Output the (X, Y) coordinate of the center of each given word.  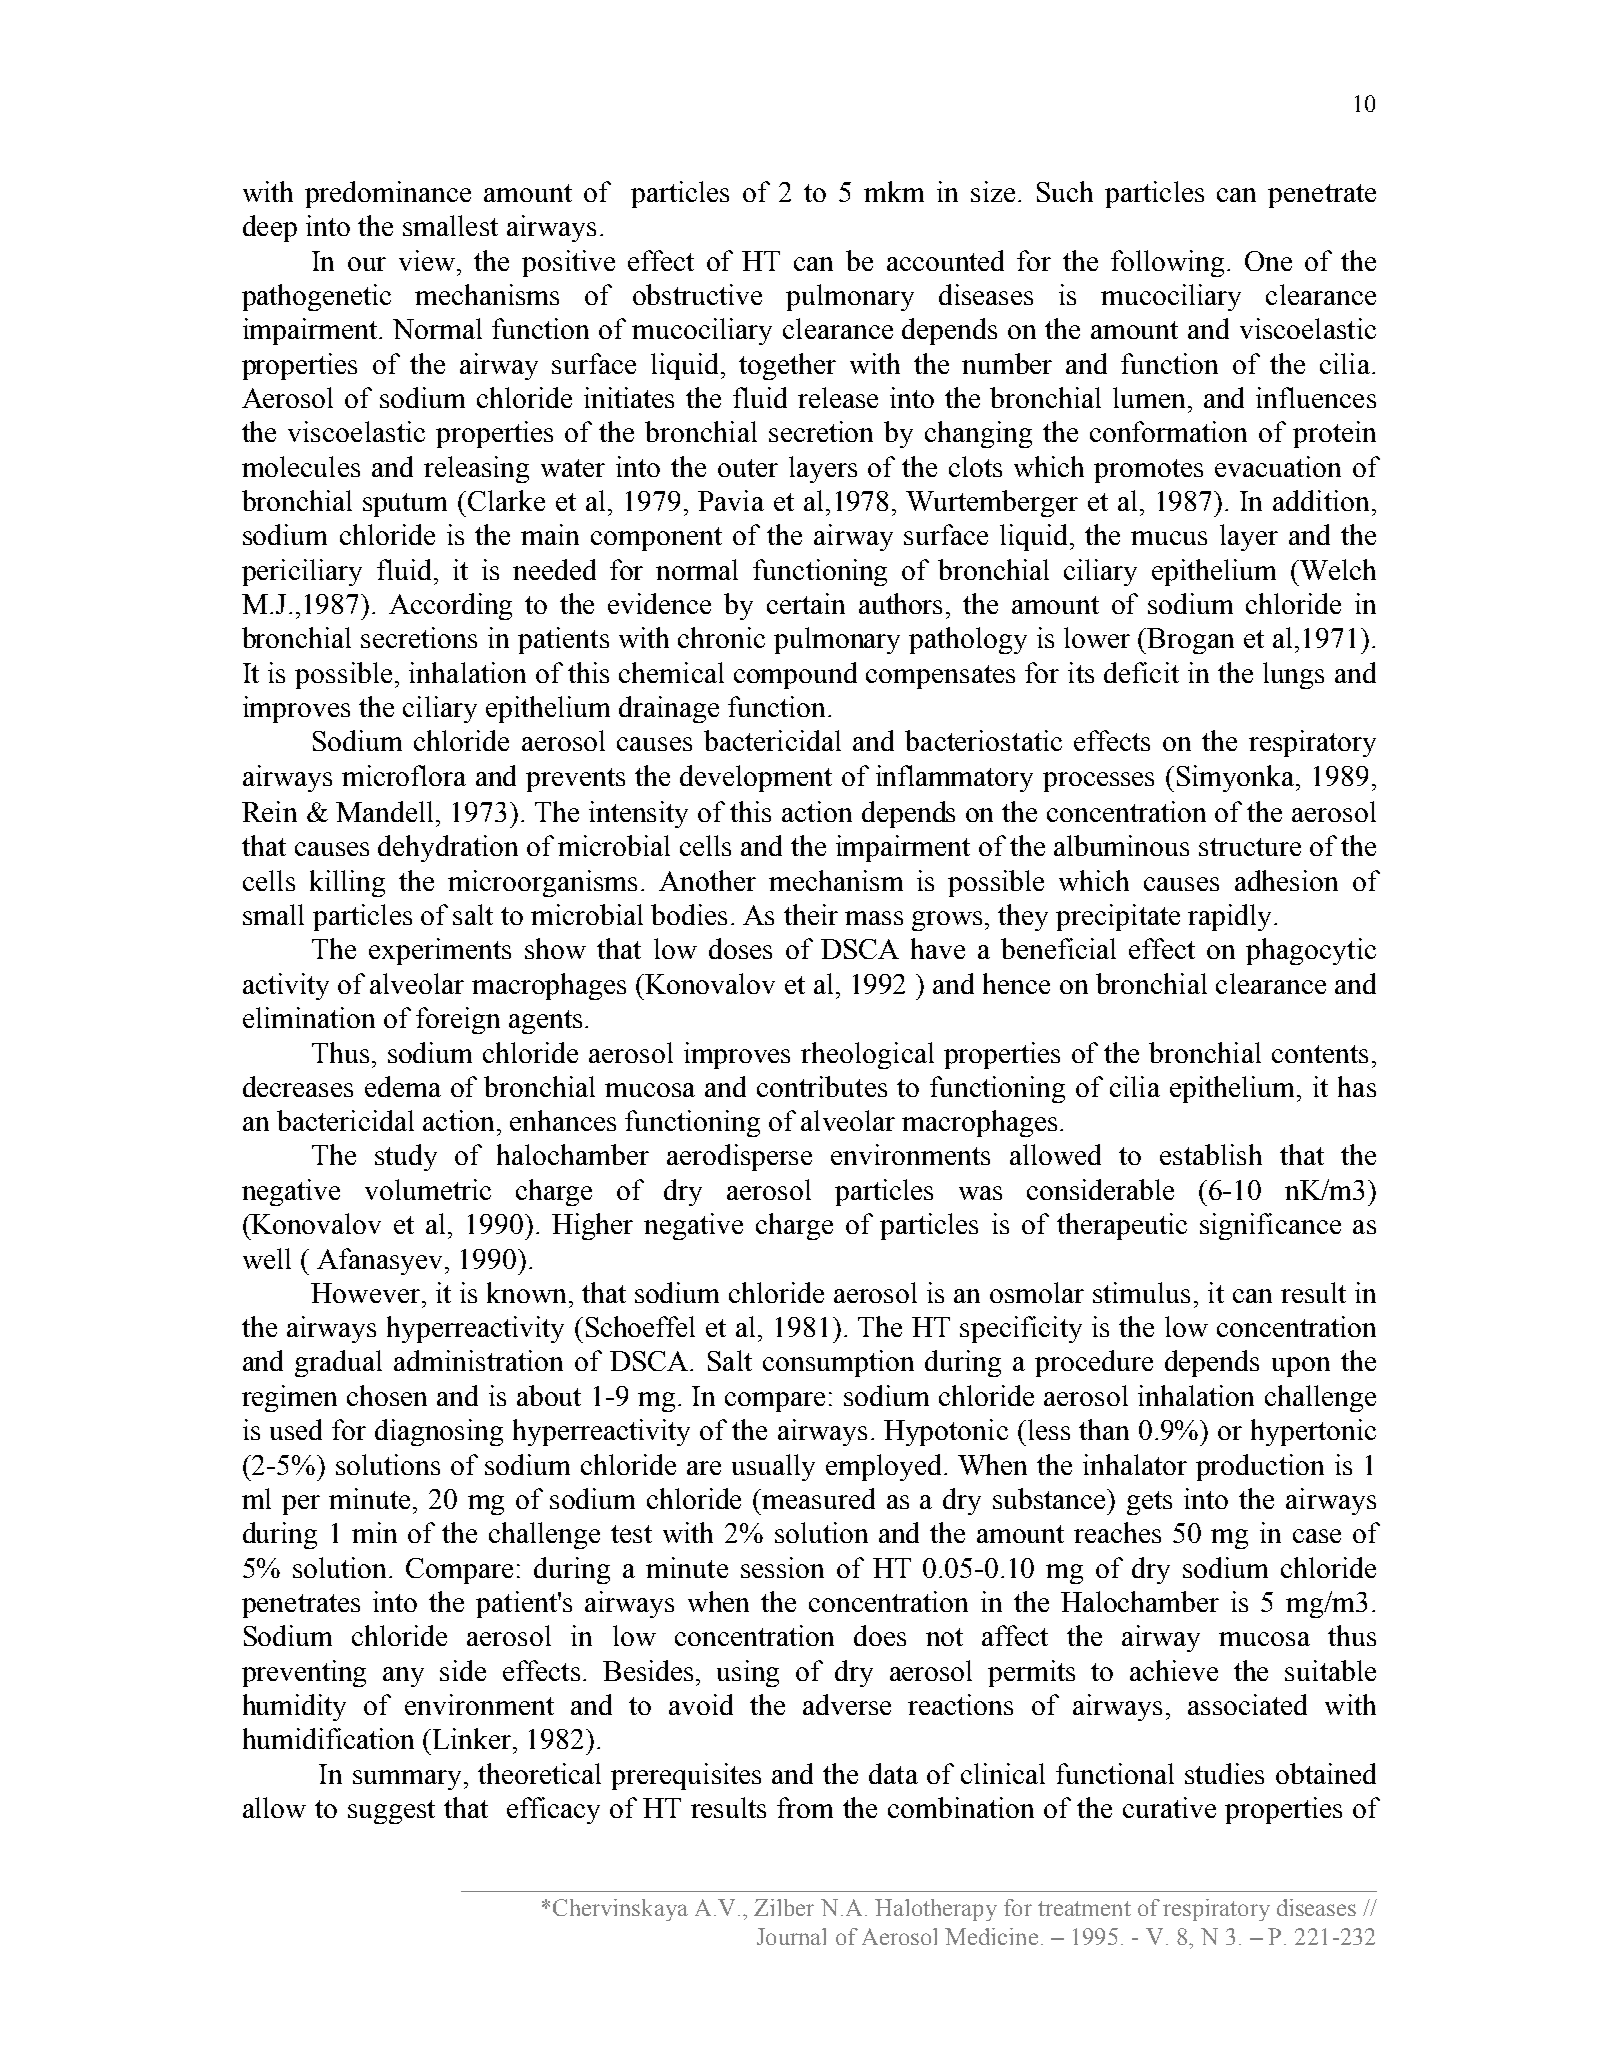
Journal (791, 1936)
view (428, 260)
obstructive (697, 294)
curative (1169, 1807)
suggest (391, 1812)
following (1167, 263)
